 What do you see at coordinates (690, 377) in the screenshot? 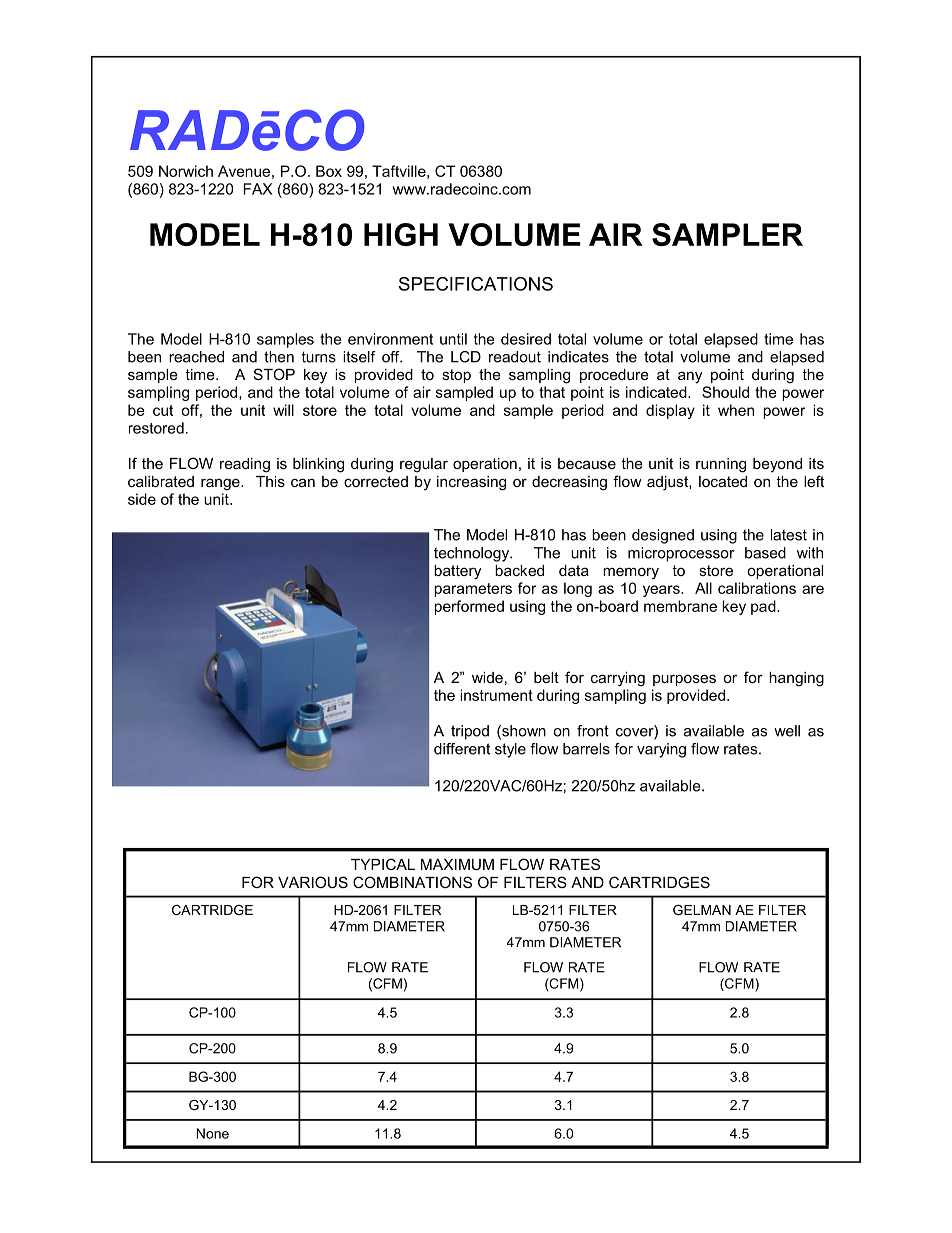
I see `any` at bounding box center [690, 377].
